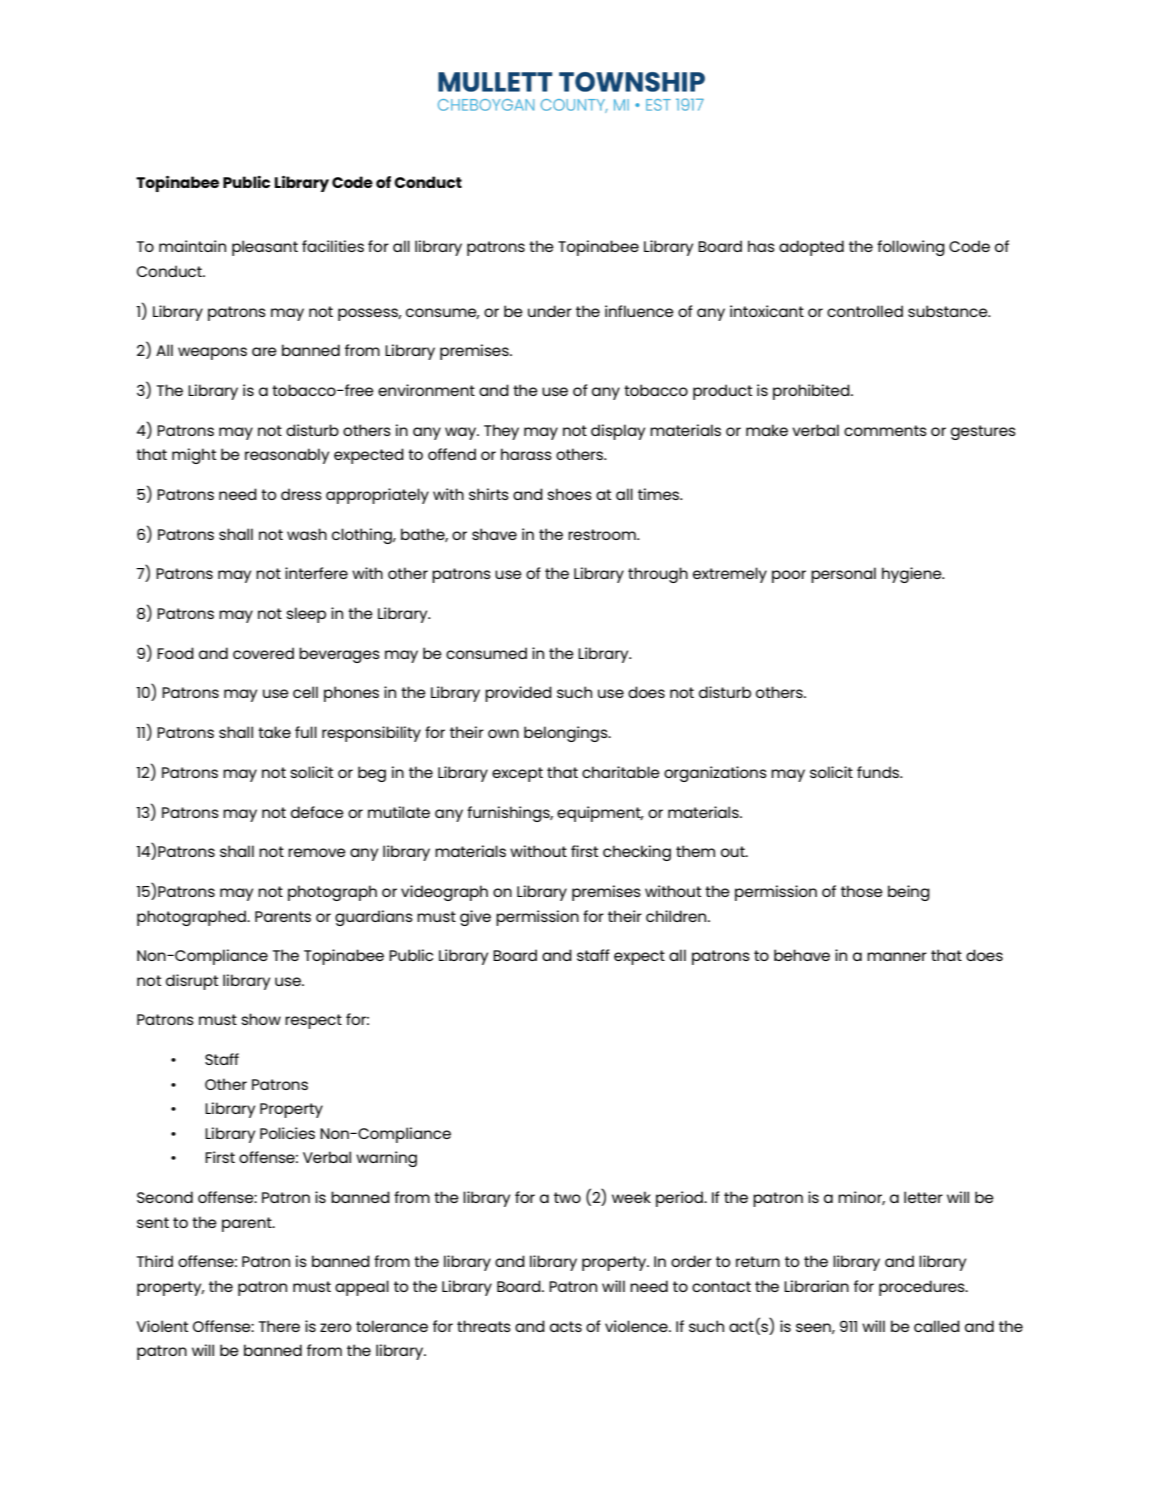  I want to click on controlled, so click(865, 311).
